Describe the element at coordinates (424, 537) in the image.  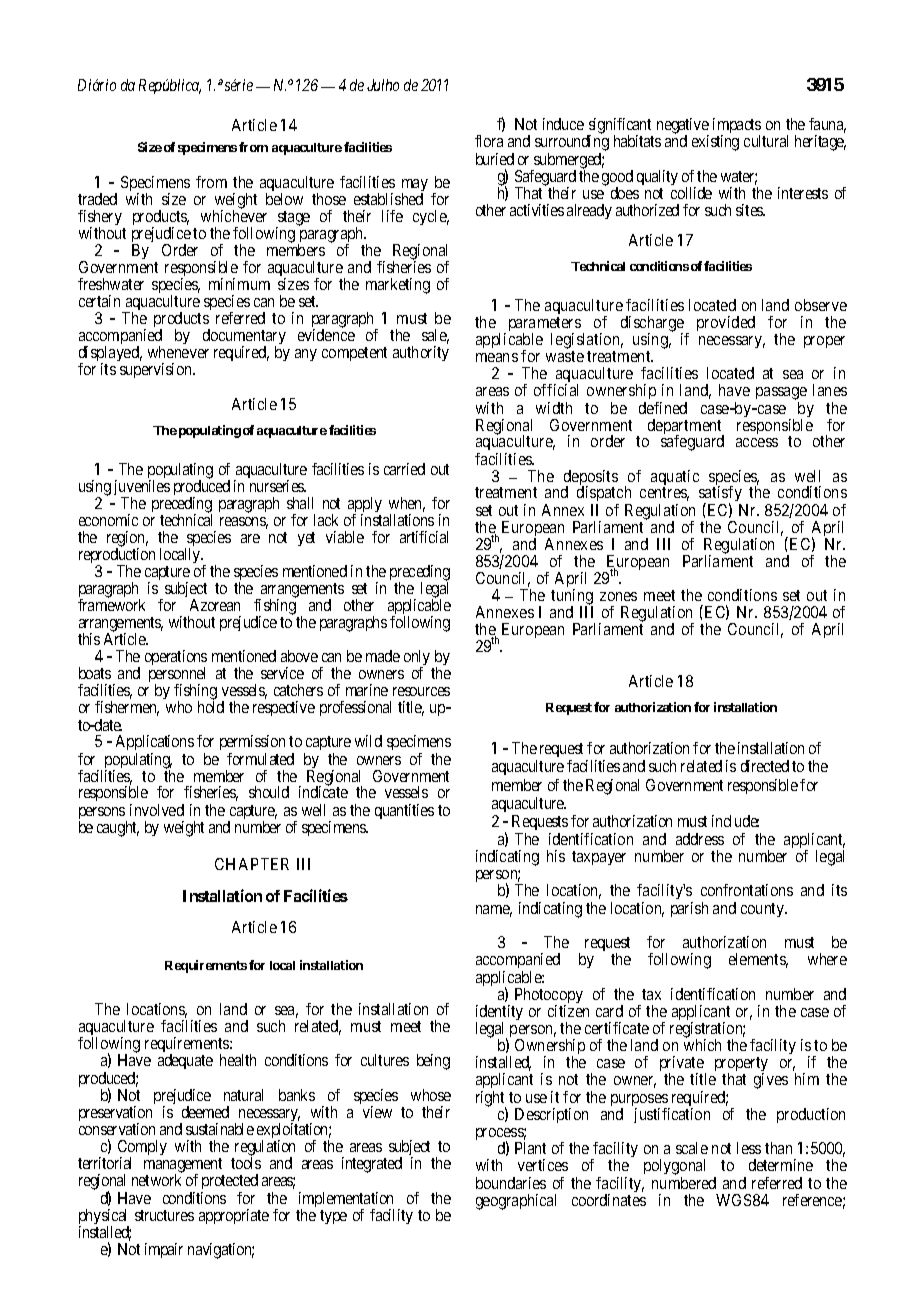
I see `artificial` at that location.
